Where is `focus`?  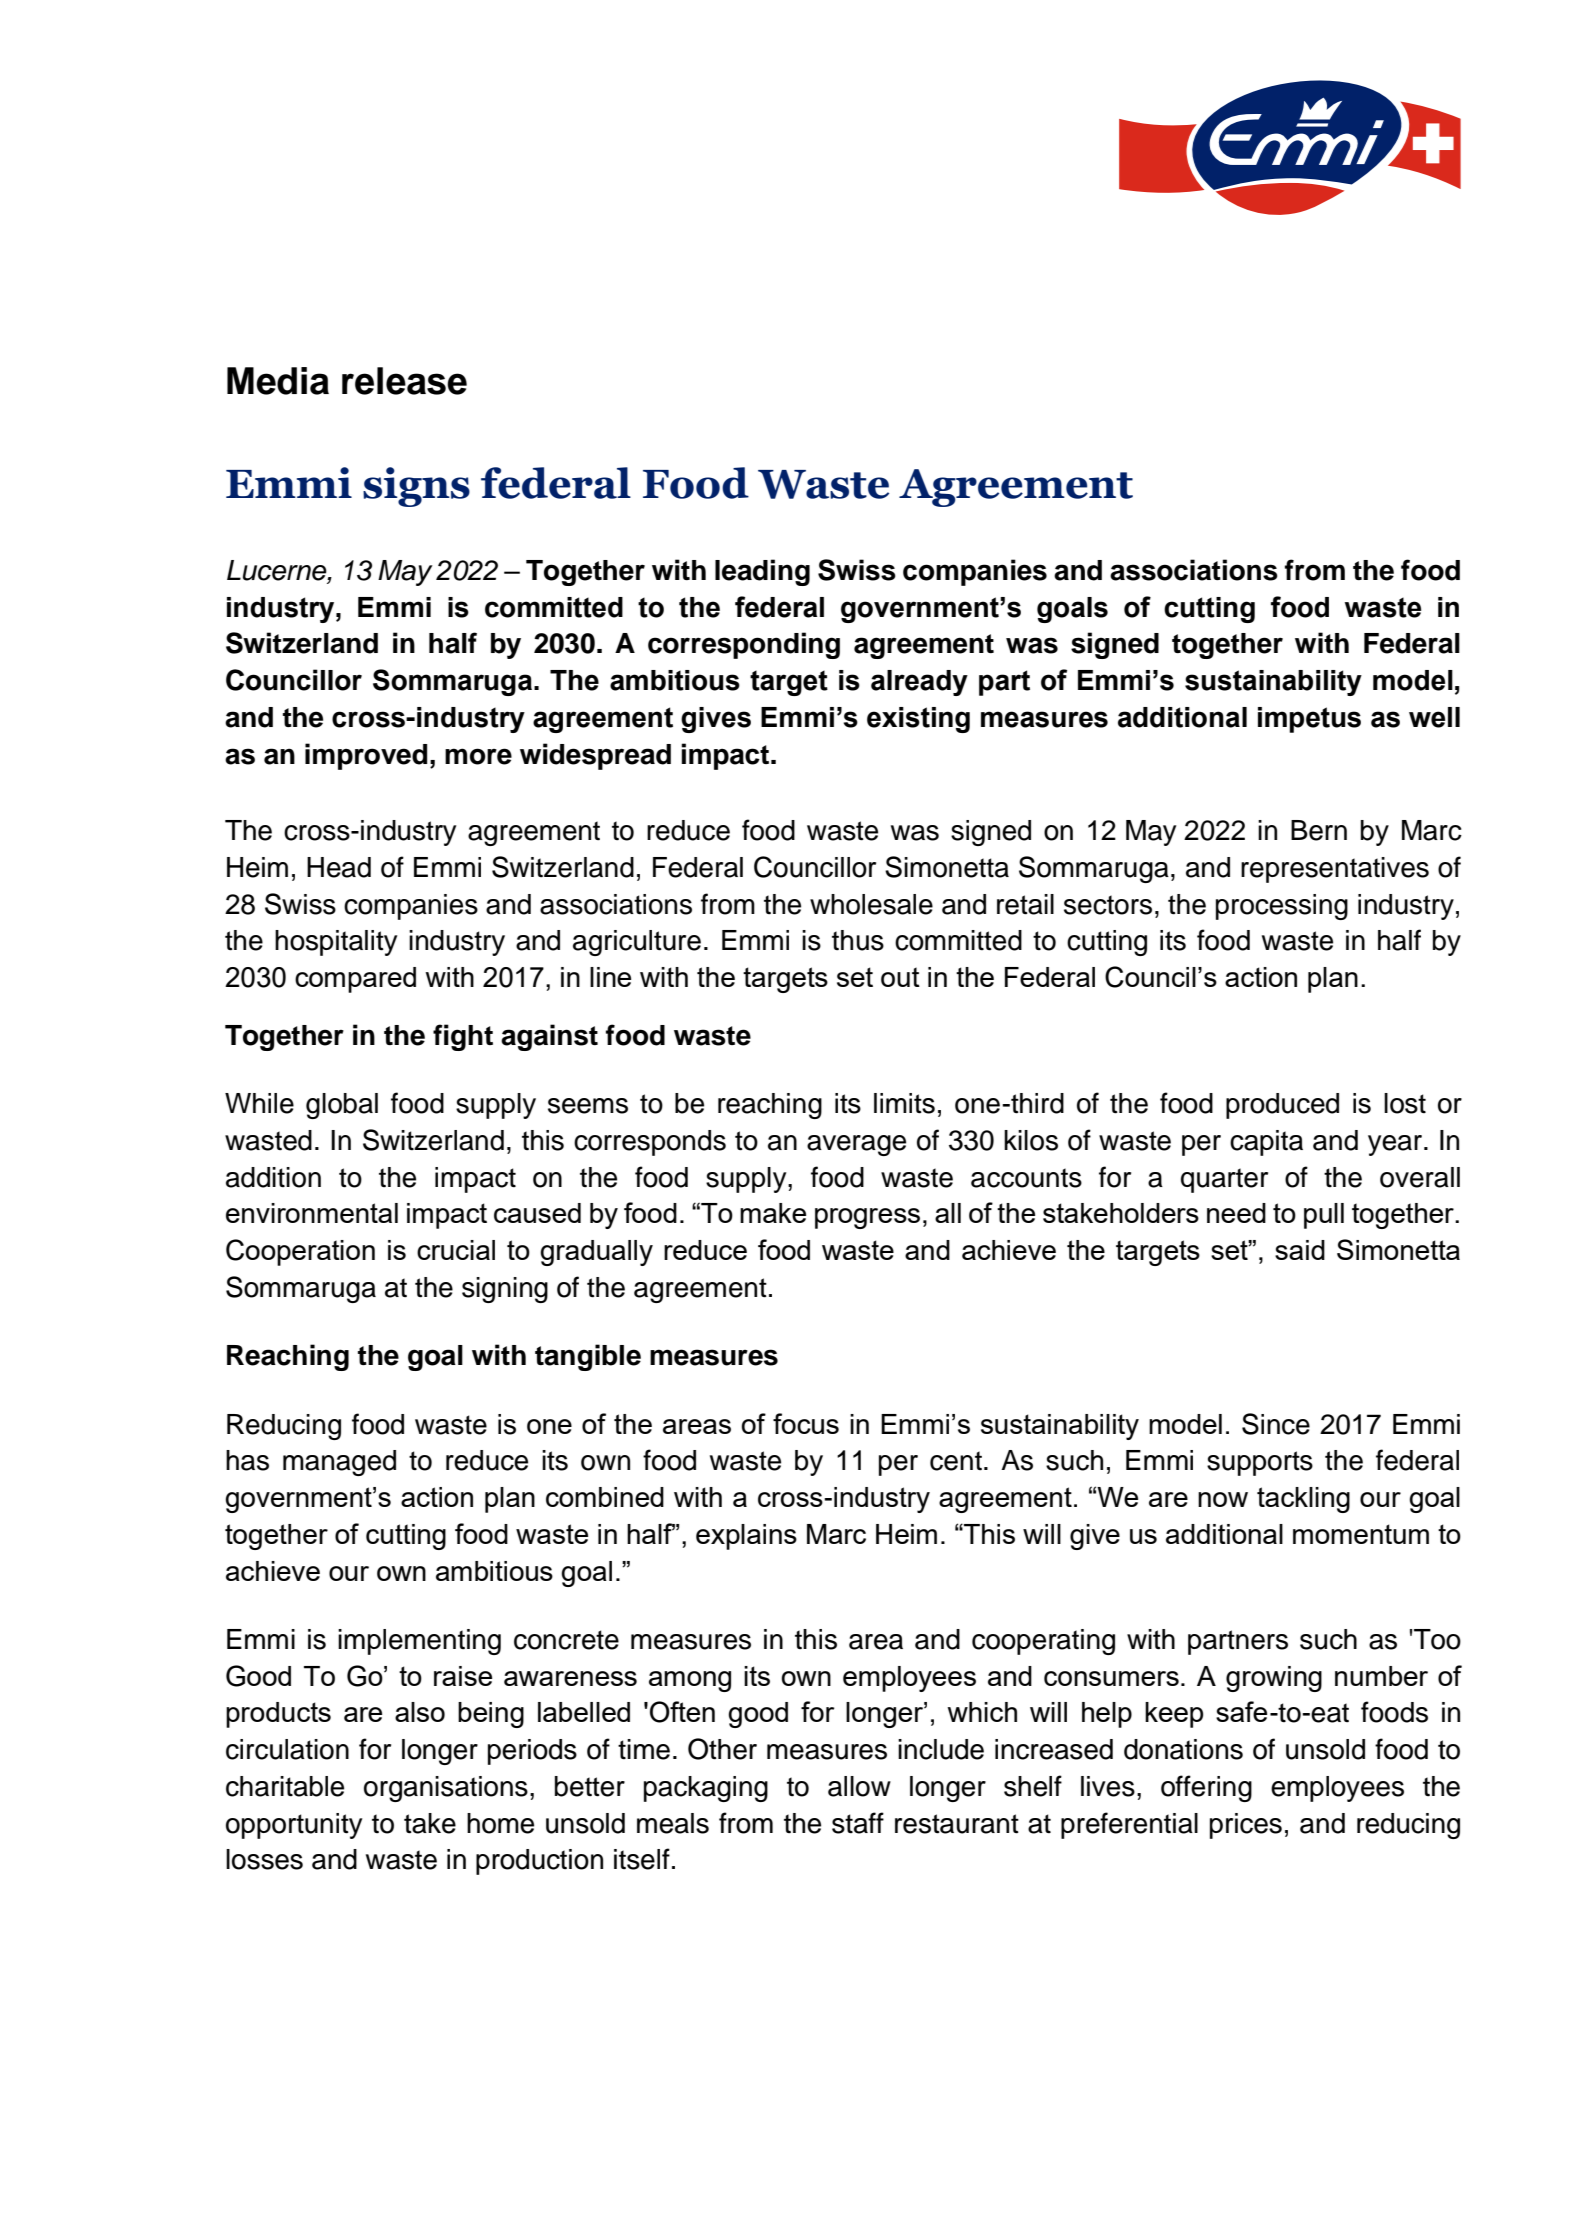
focus is located at coordinates (806, 1423).
